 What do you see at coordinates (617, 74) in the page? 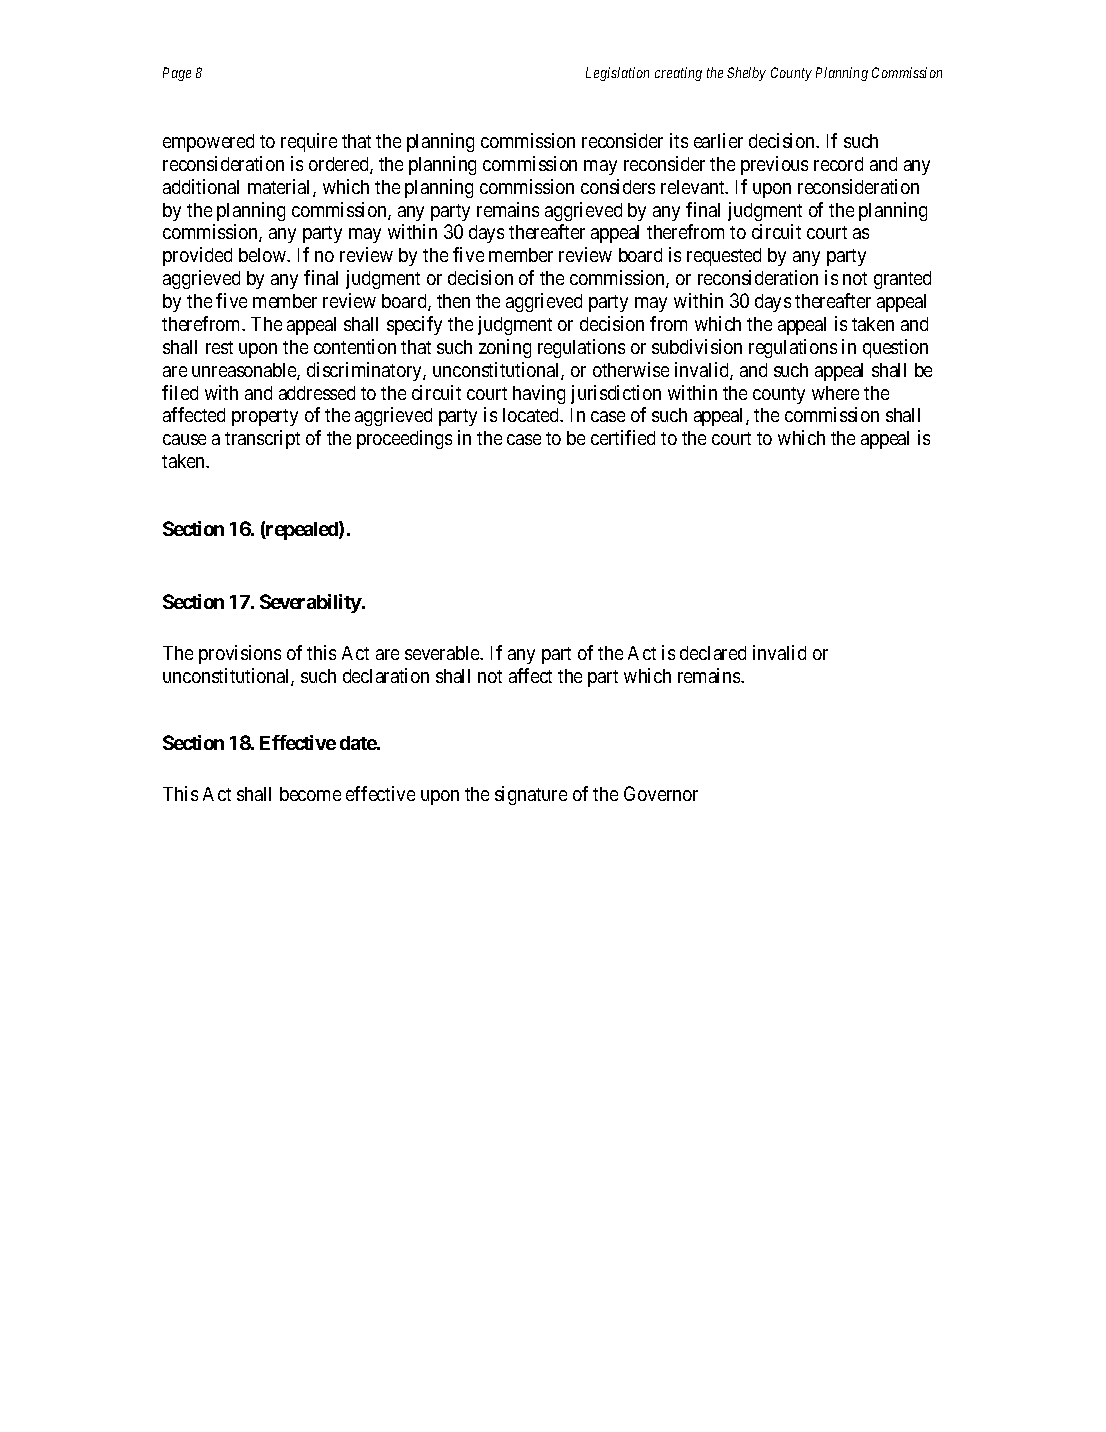
I see `Legislation` at bounding box center [617, 74].
